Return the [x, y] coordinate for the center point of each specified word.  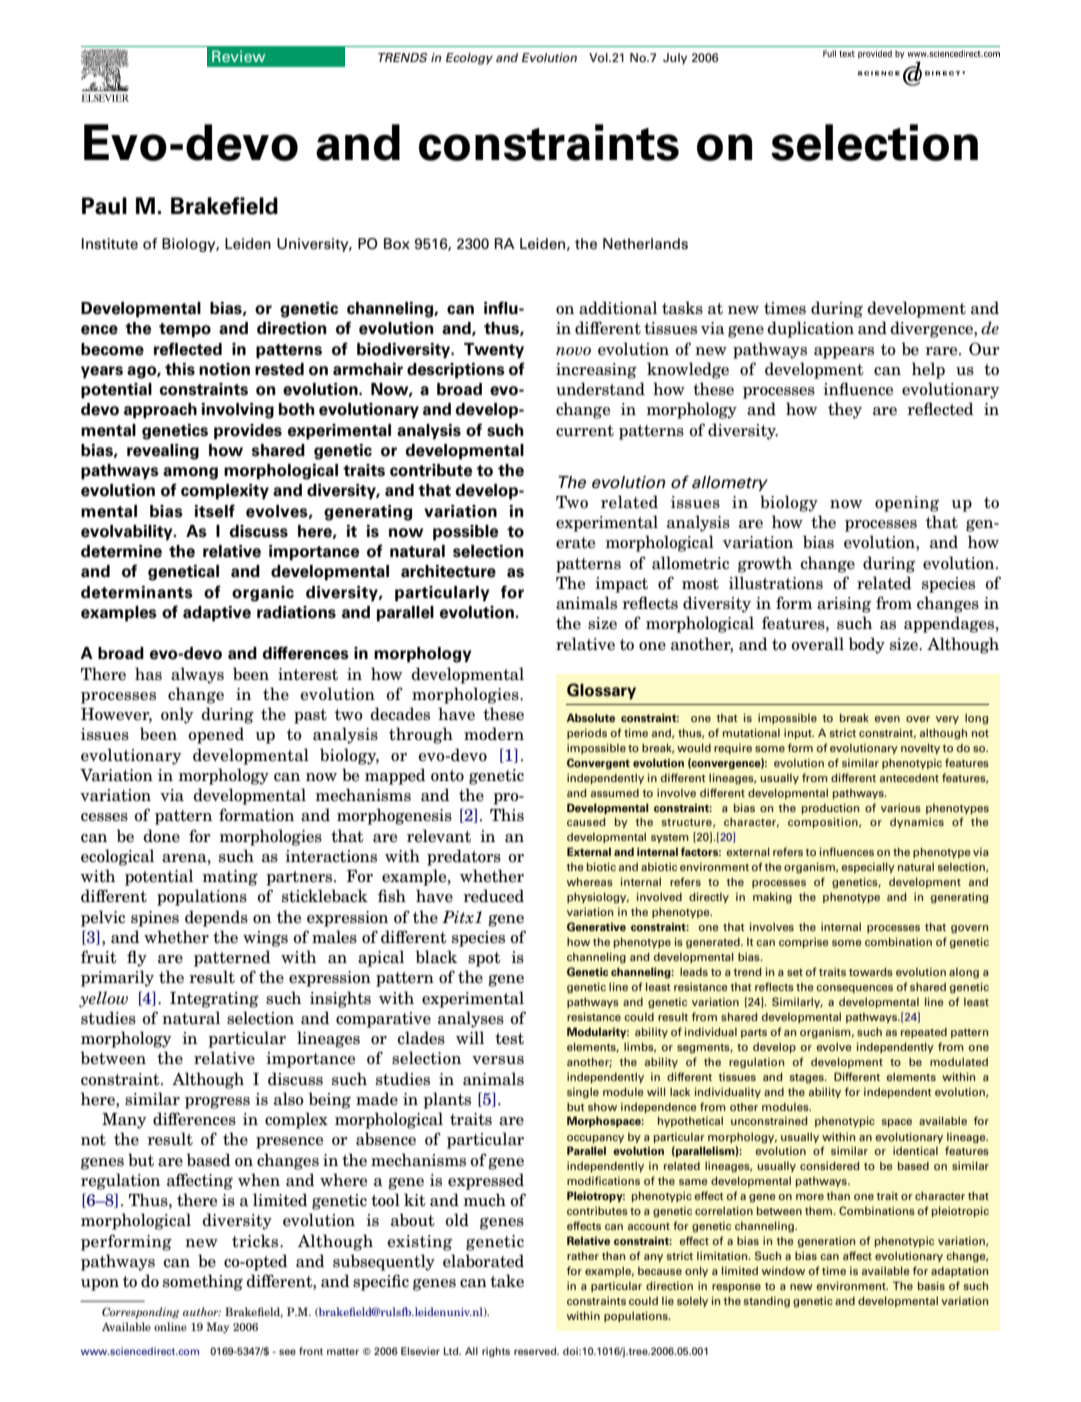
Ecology [469, 59]
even [887, 719]
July [675, 59]
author [202, 1311]
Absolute [590, 717]
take [507, 1281]
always [197, 675]
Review [238, 56]
